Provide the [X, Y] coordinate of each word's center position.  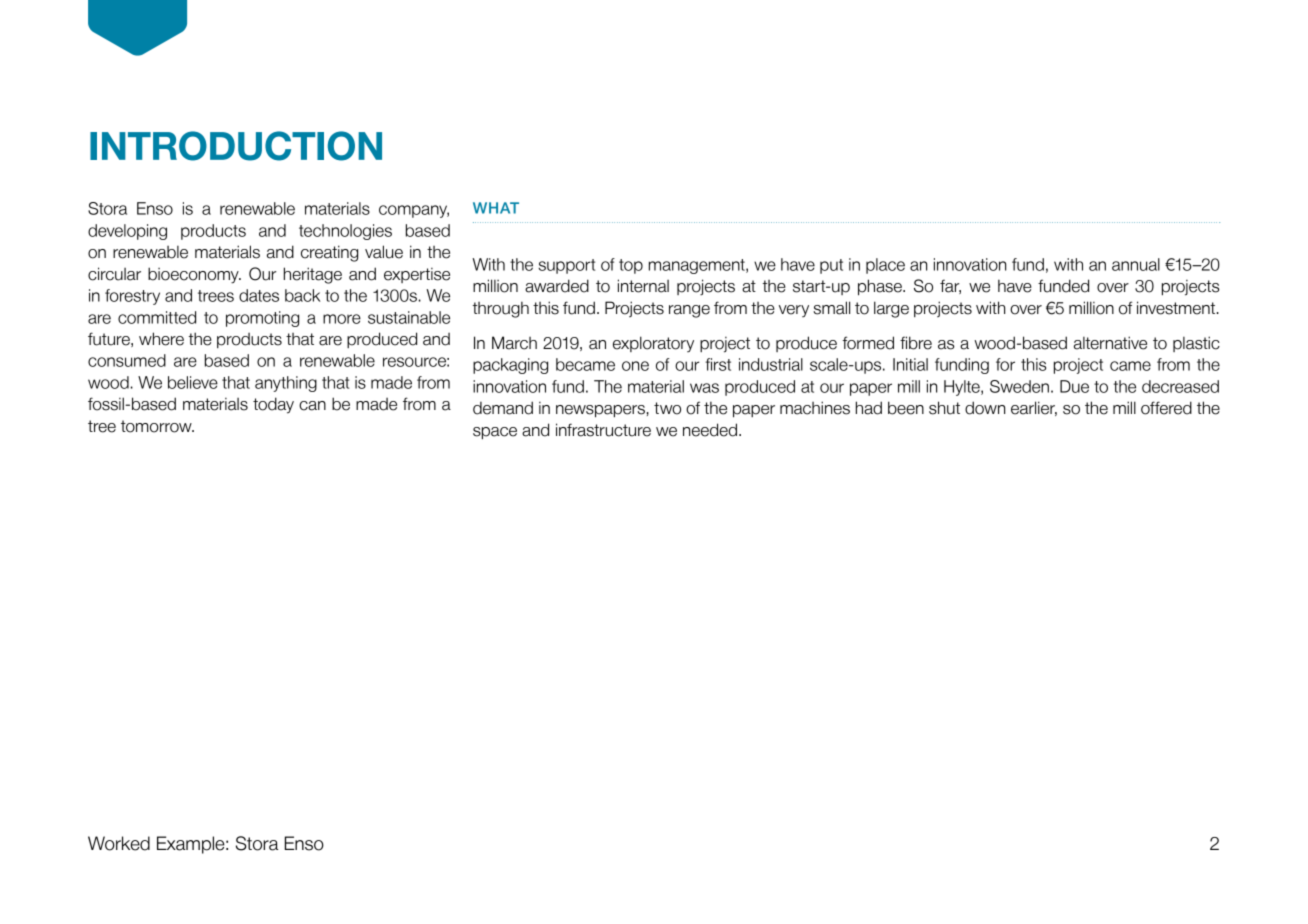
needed [711, 430]
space [495, 433]
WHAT [496, 208]
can [312, 406]
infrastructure [603, 430]
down [985, 408]
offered [1166, 408]
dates [259, 295]
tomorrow [157, 426]
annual [1136, 264]
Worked [119, 843]
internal [643, 286]
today [273, 405]
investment [1177, 308]
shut [944, 408]
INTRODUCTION [236, 146]
